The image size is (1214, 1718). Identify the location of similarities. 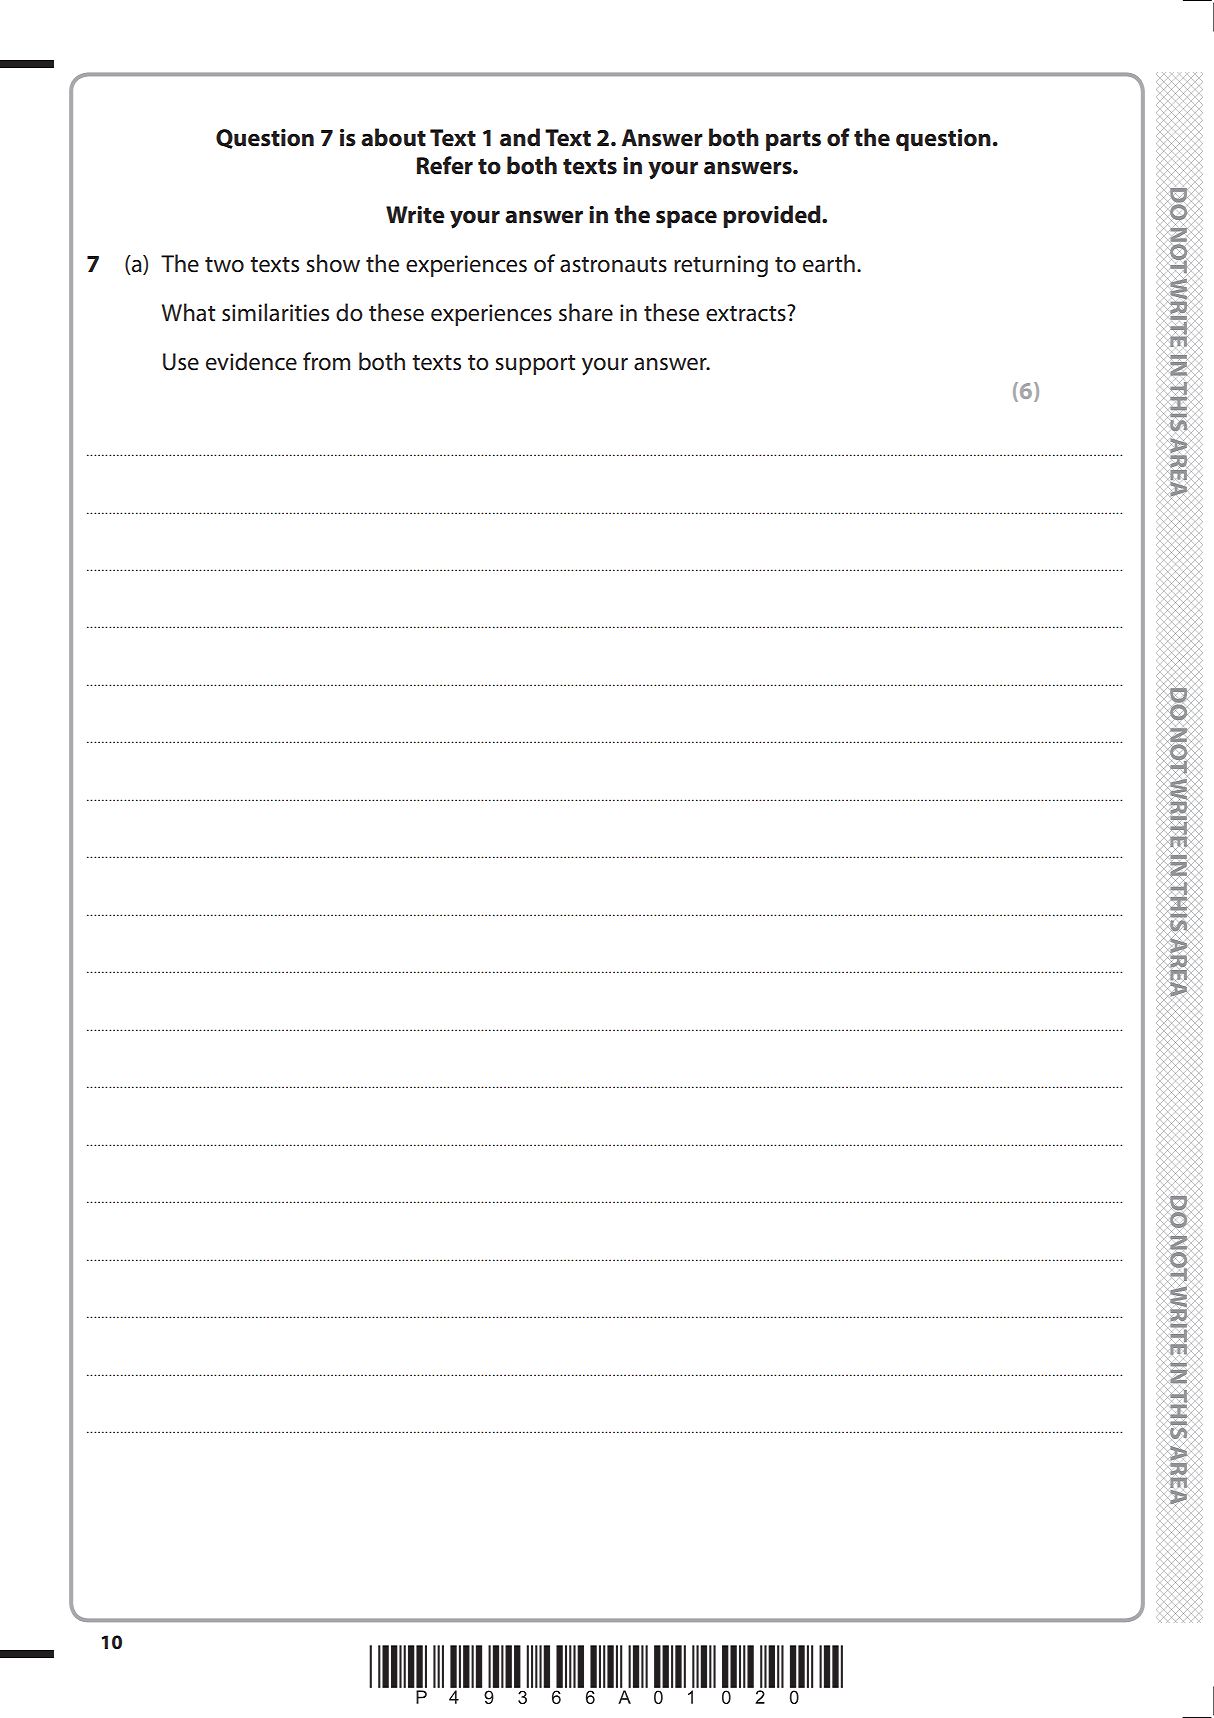
(275, 312).
